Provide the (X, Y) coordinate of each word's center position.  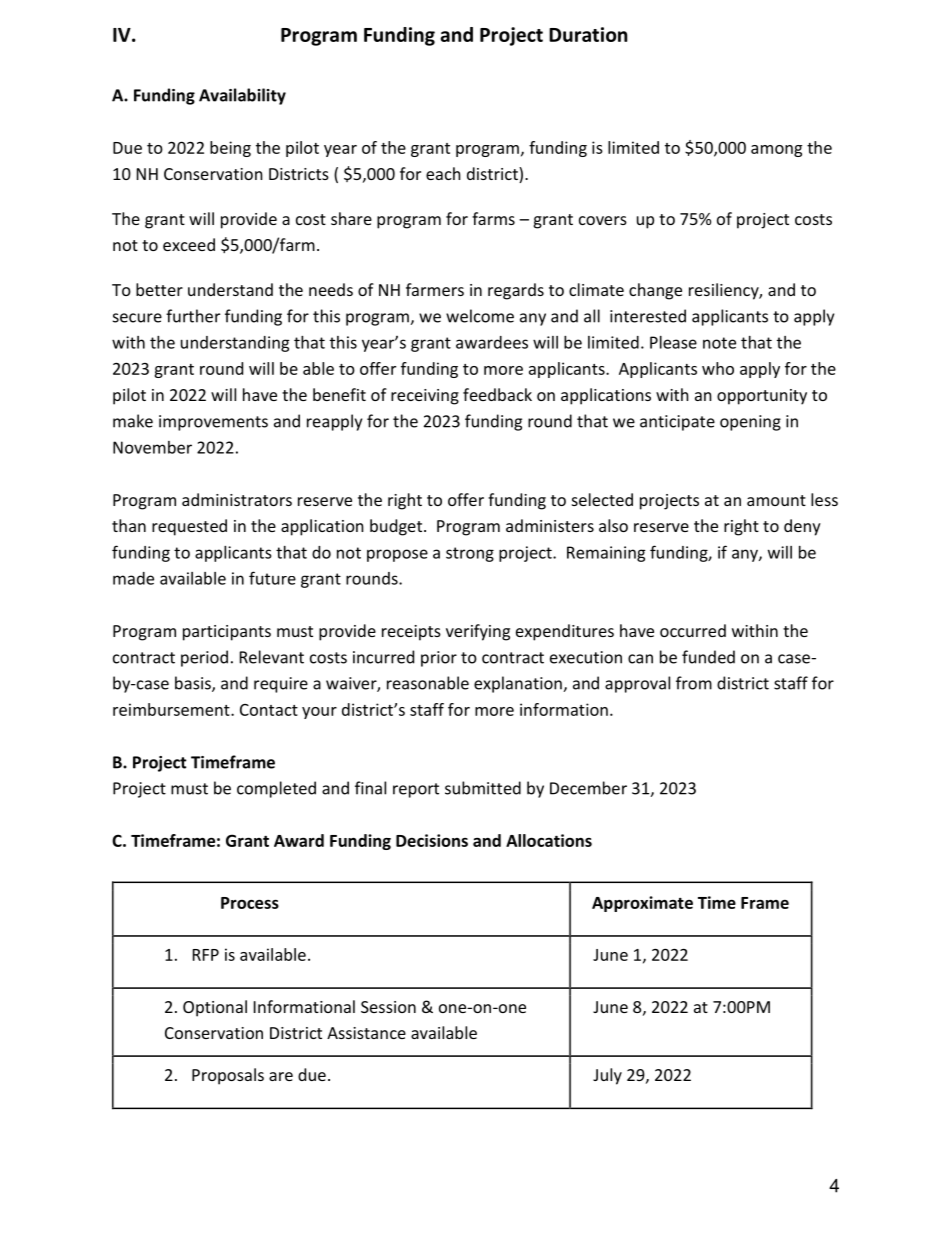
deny (802, 527)
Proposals (228, 1076)
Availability (242, 96)
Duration (588, 34)
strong (470, 554)
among (776, 151)
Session (388, 1007)
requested (189, 527)
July (607, 1076)
